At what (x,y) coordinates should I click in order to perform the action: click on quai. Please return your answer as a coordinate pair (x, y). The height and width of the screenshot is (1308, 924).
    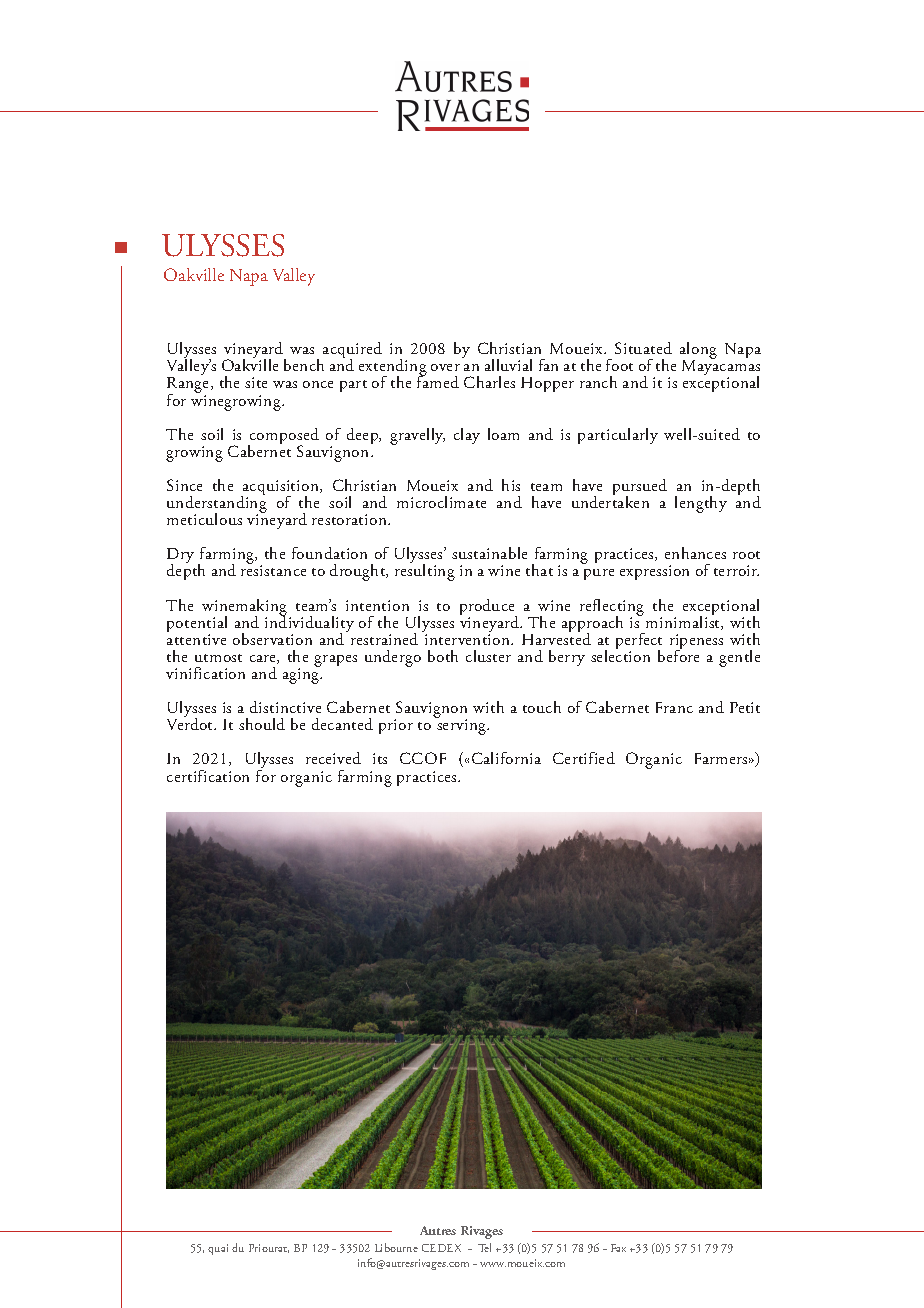
    Looking at the image, I should click on (218, 1249).
